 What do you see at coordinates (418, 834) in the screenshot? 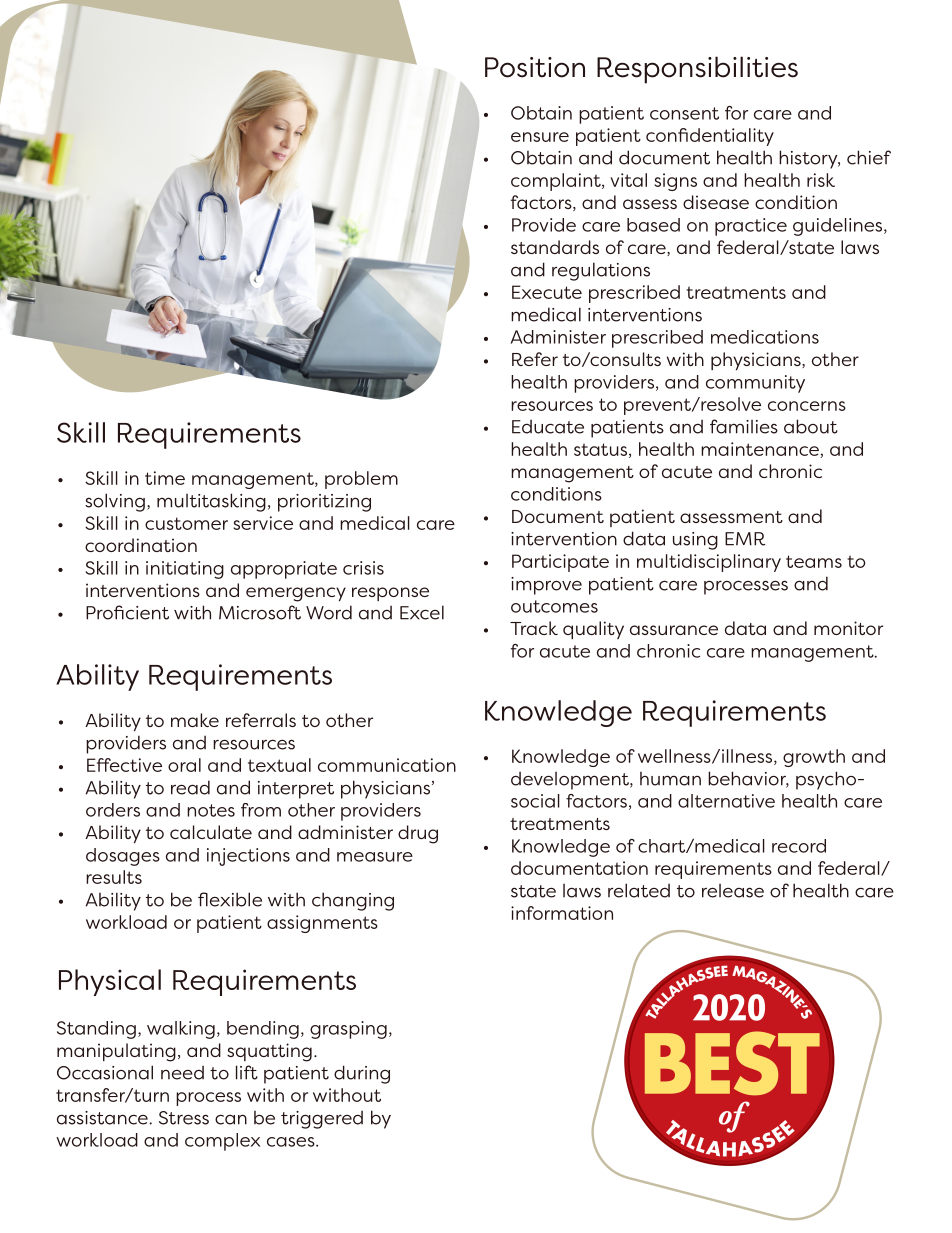
I see `drug` at bounding box center [418, 834].
